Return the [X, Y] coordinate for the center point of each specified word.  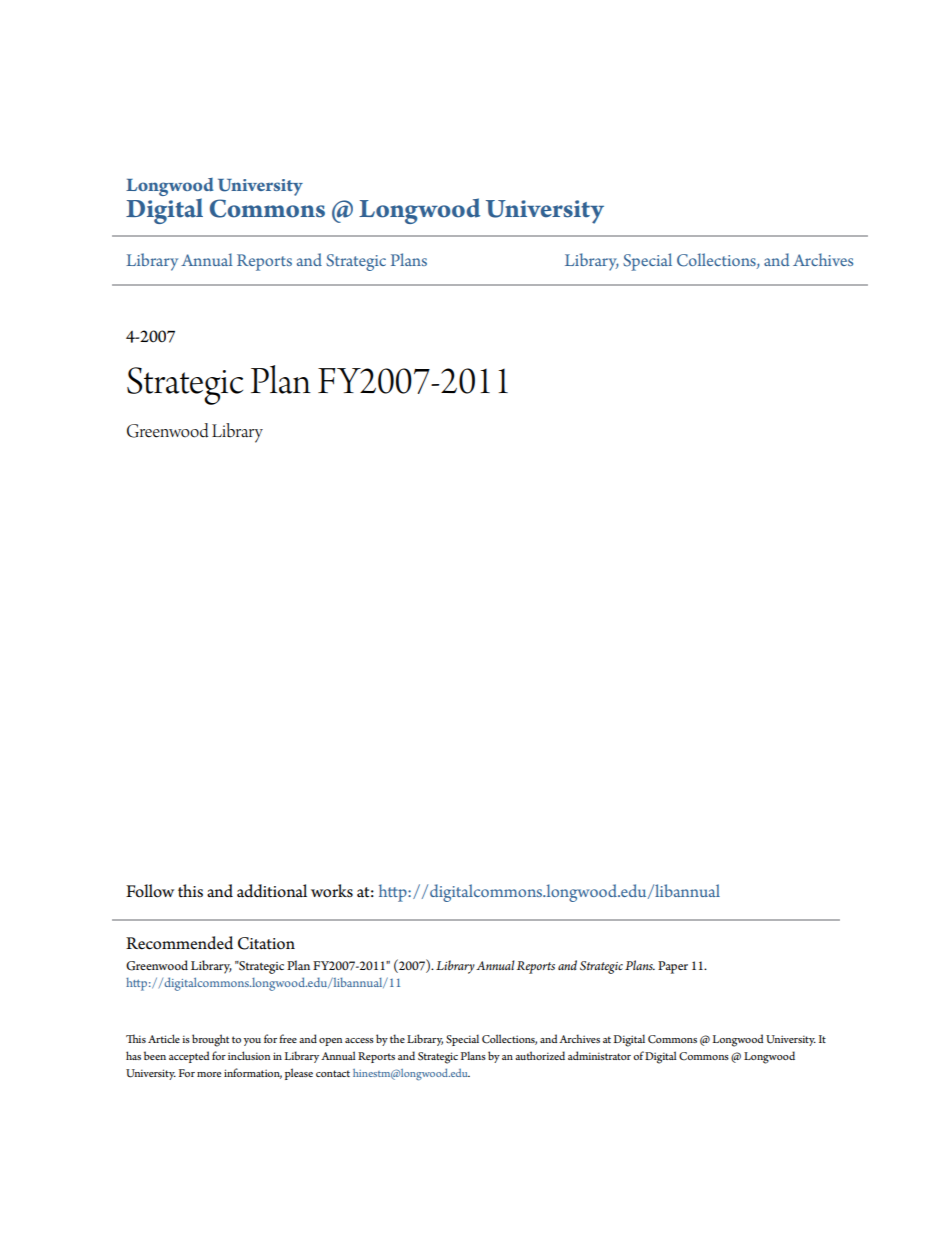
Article [164, 1038]
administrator [599, 1055]
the [397, 1038]
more [209, 1074]
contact [333, 1073]
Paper [673, 967]
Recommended [179, 943]
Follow [150, 891]
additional [272, 891]
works [332, 891]
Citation [266, 943]
